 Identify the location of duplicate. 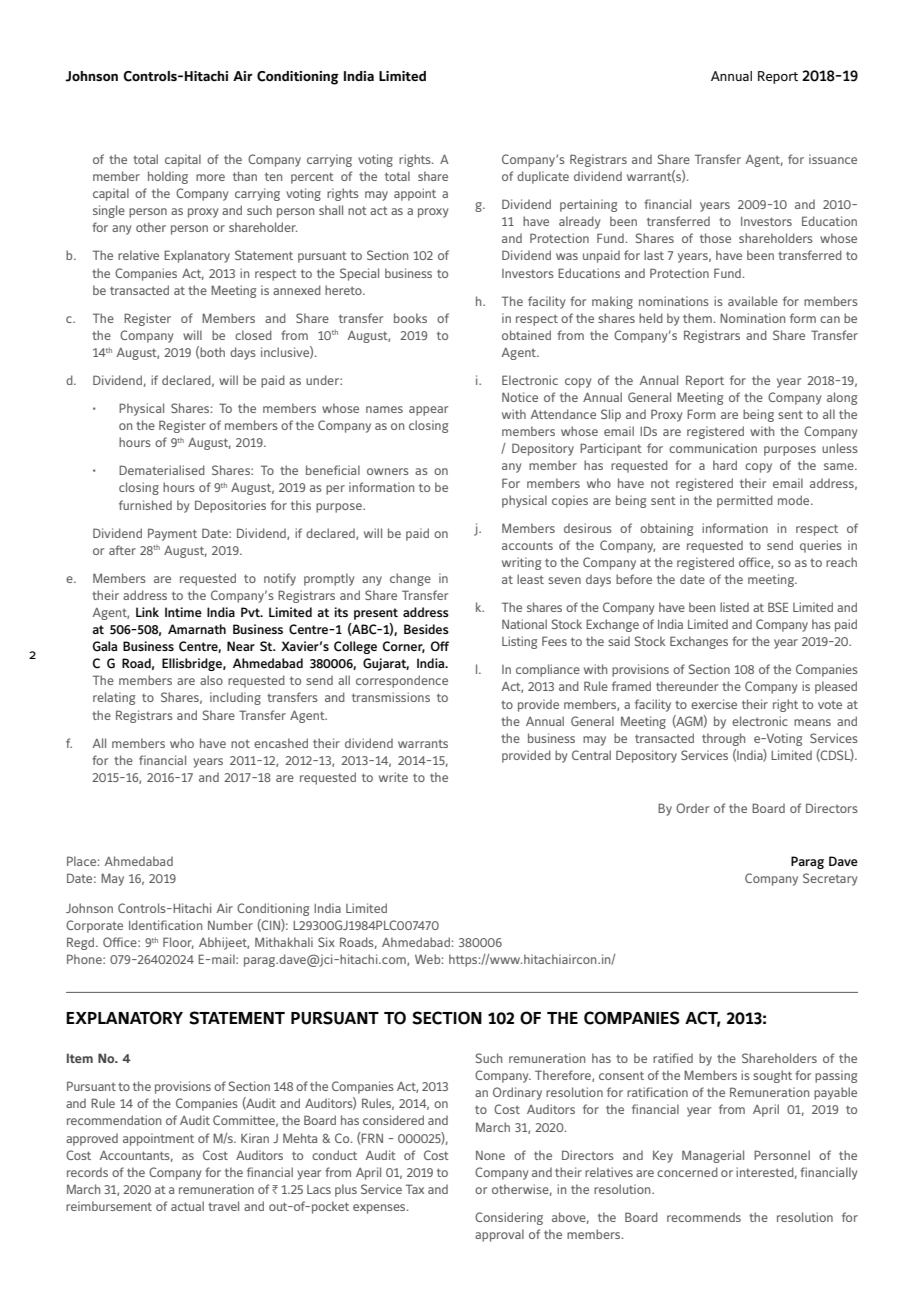
(543, 177).
